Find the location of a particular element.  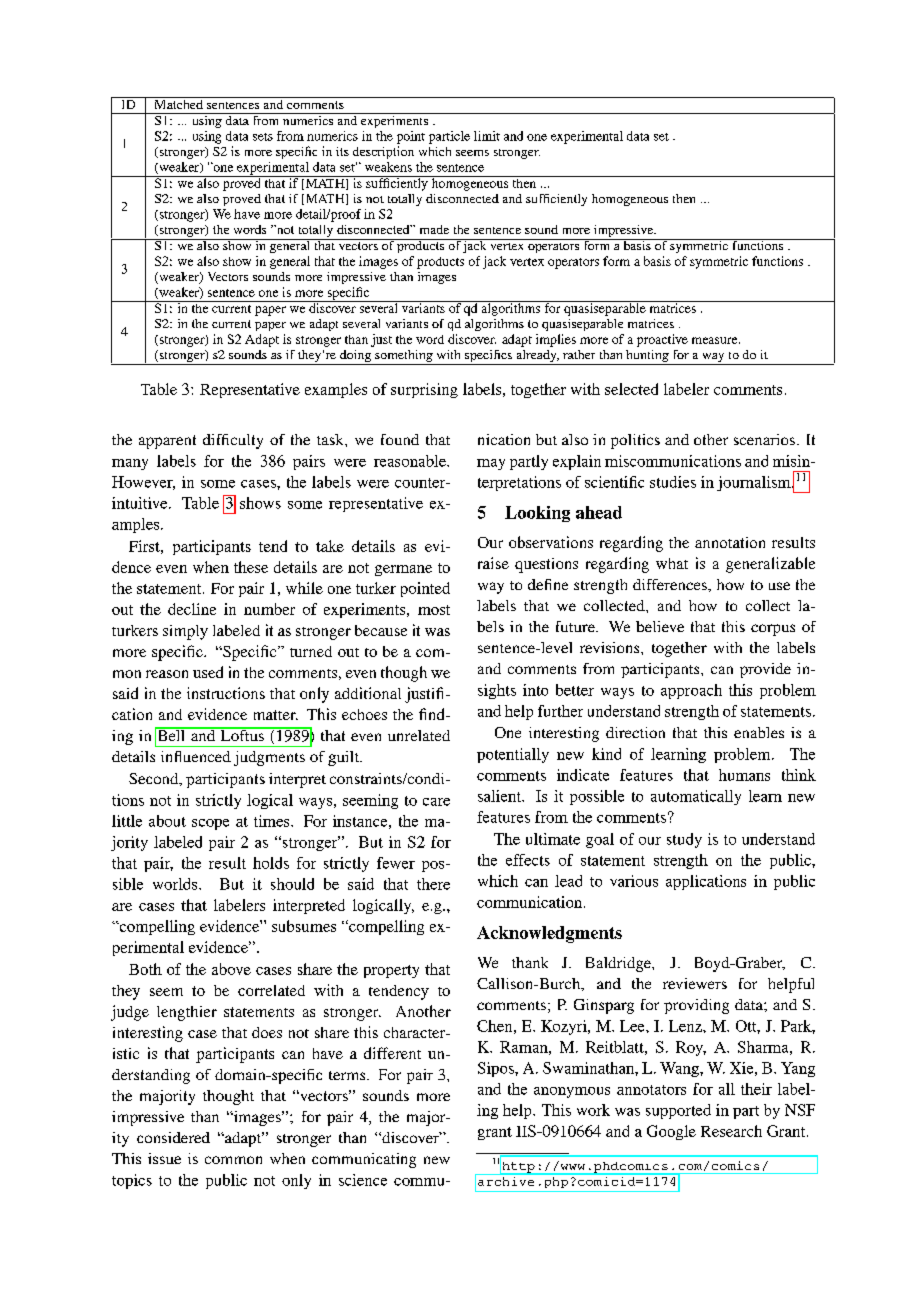

studies is located at coordinates (673, 482).
